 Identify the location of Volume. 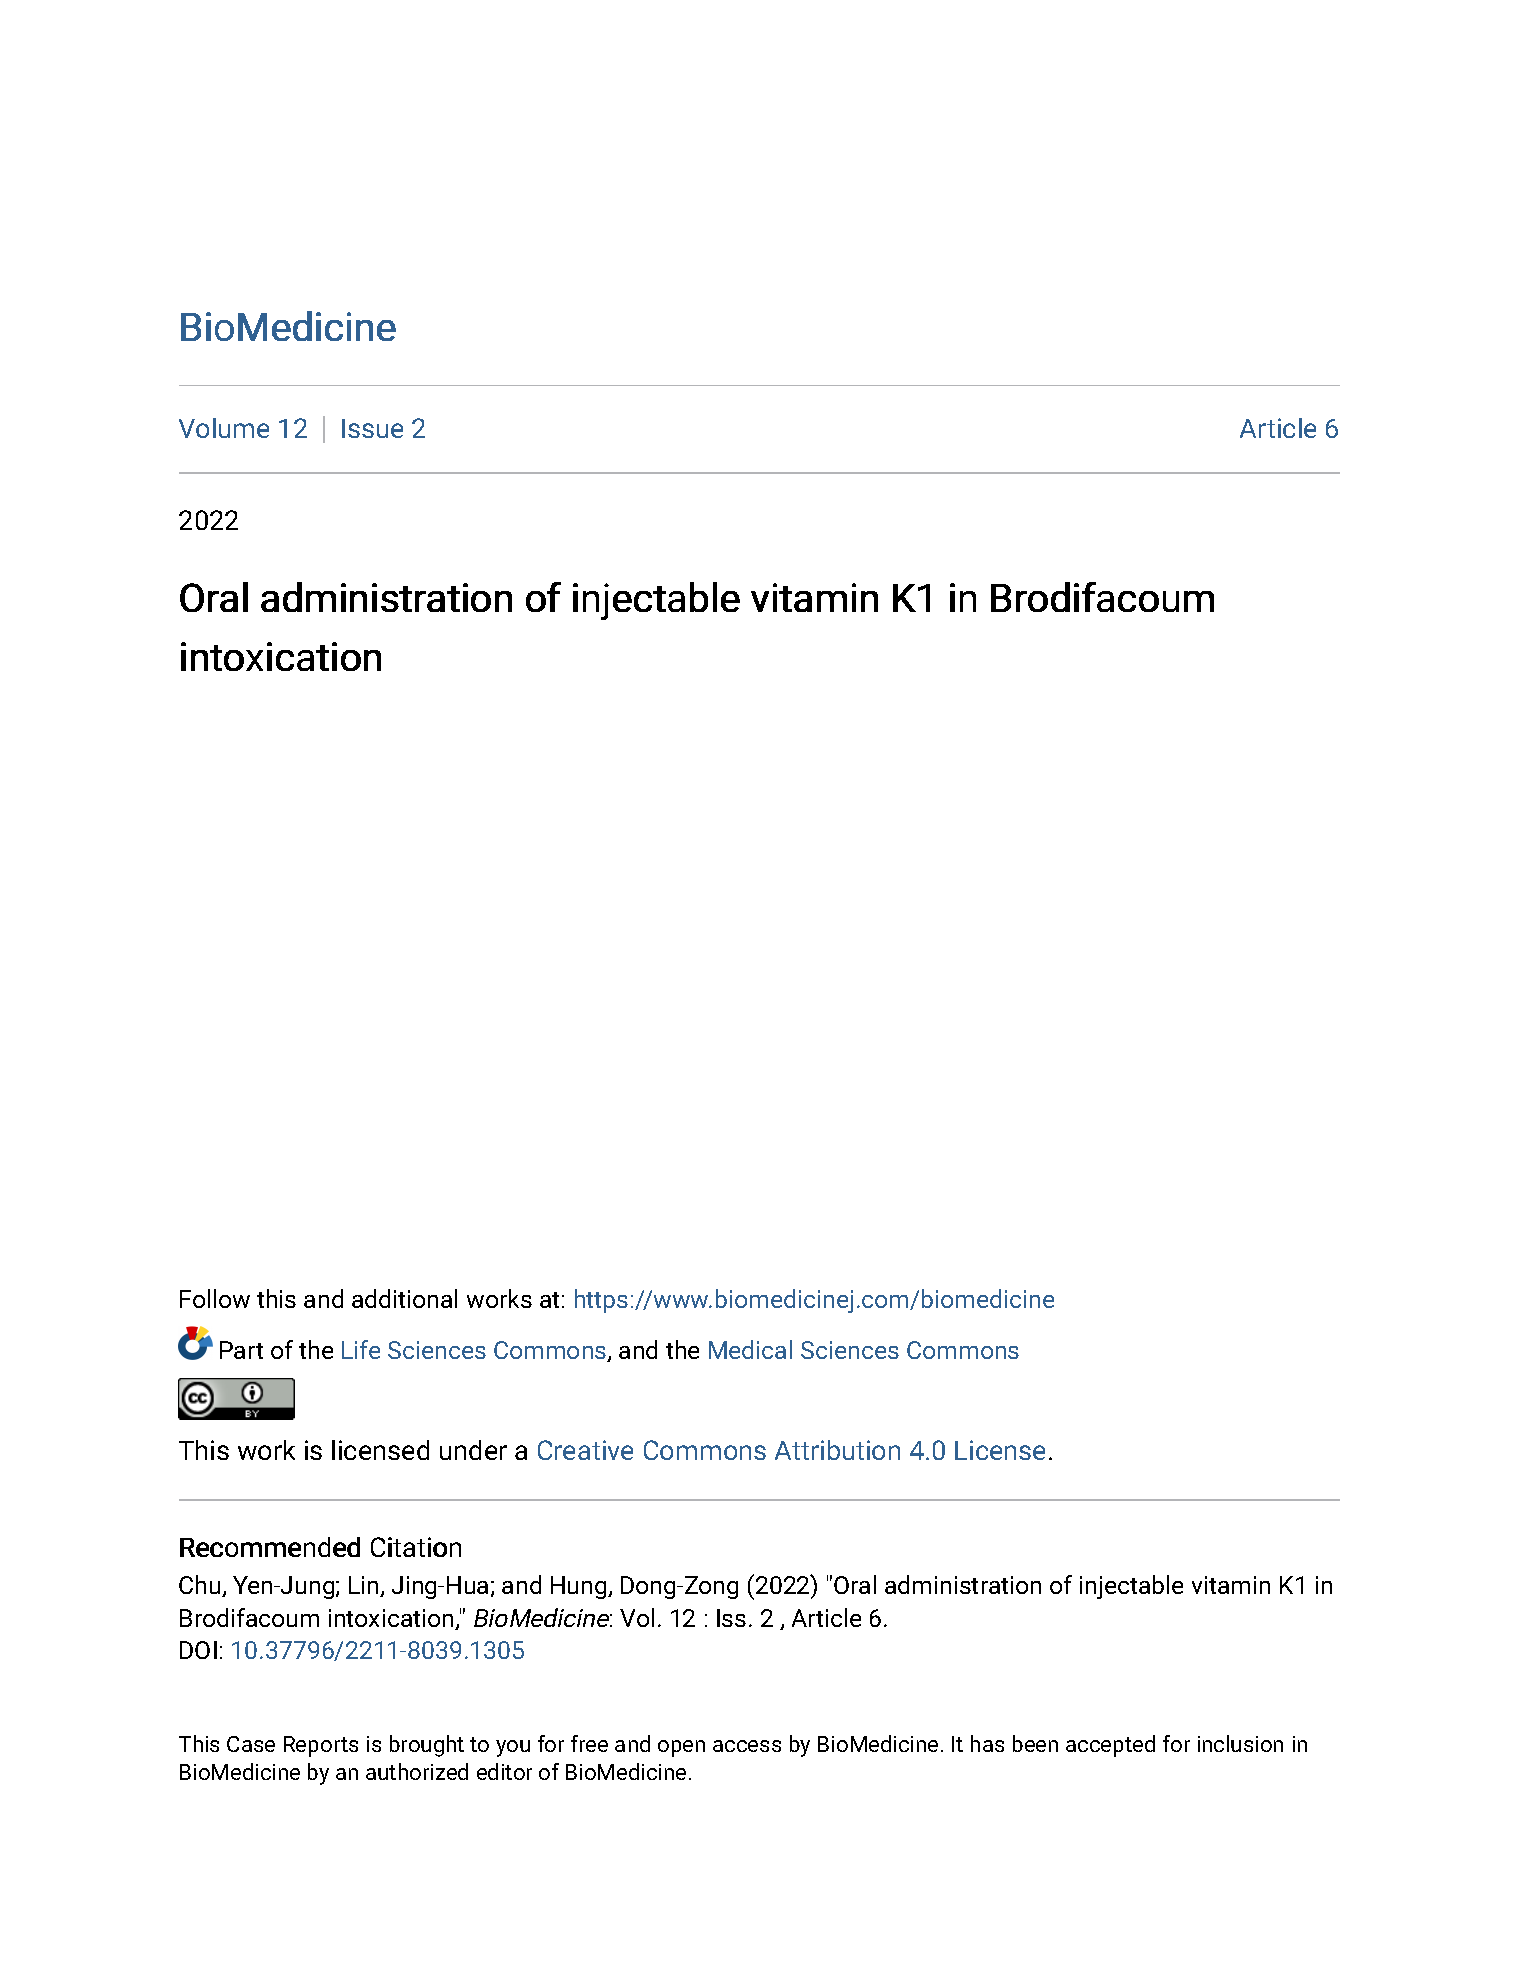
(224, 428).
